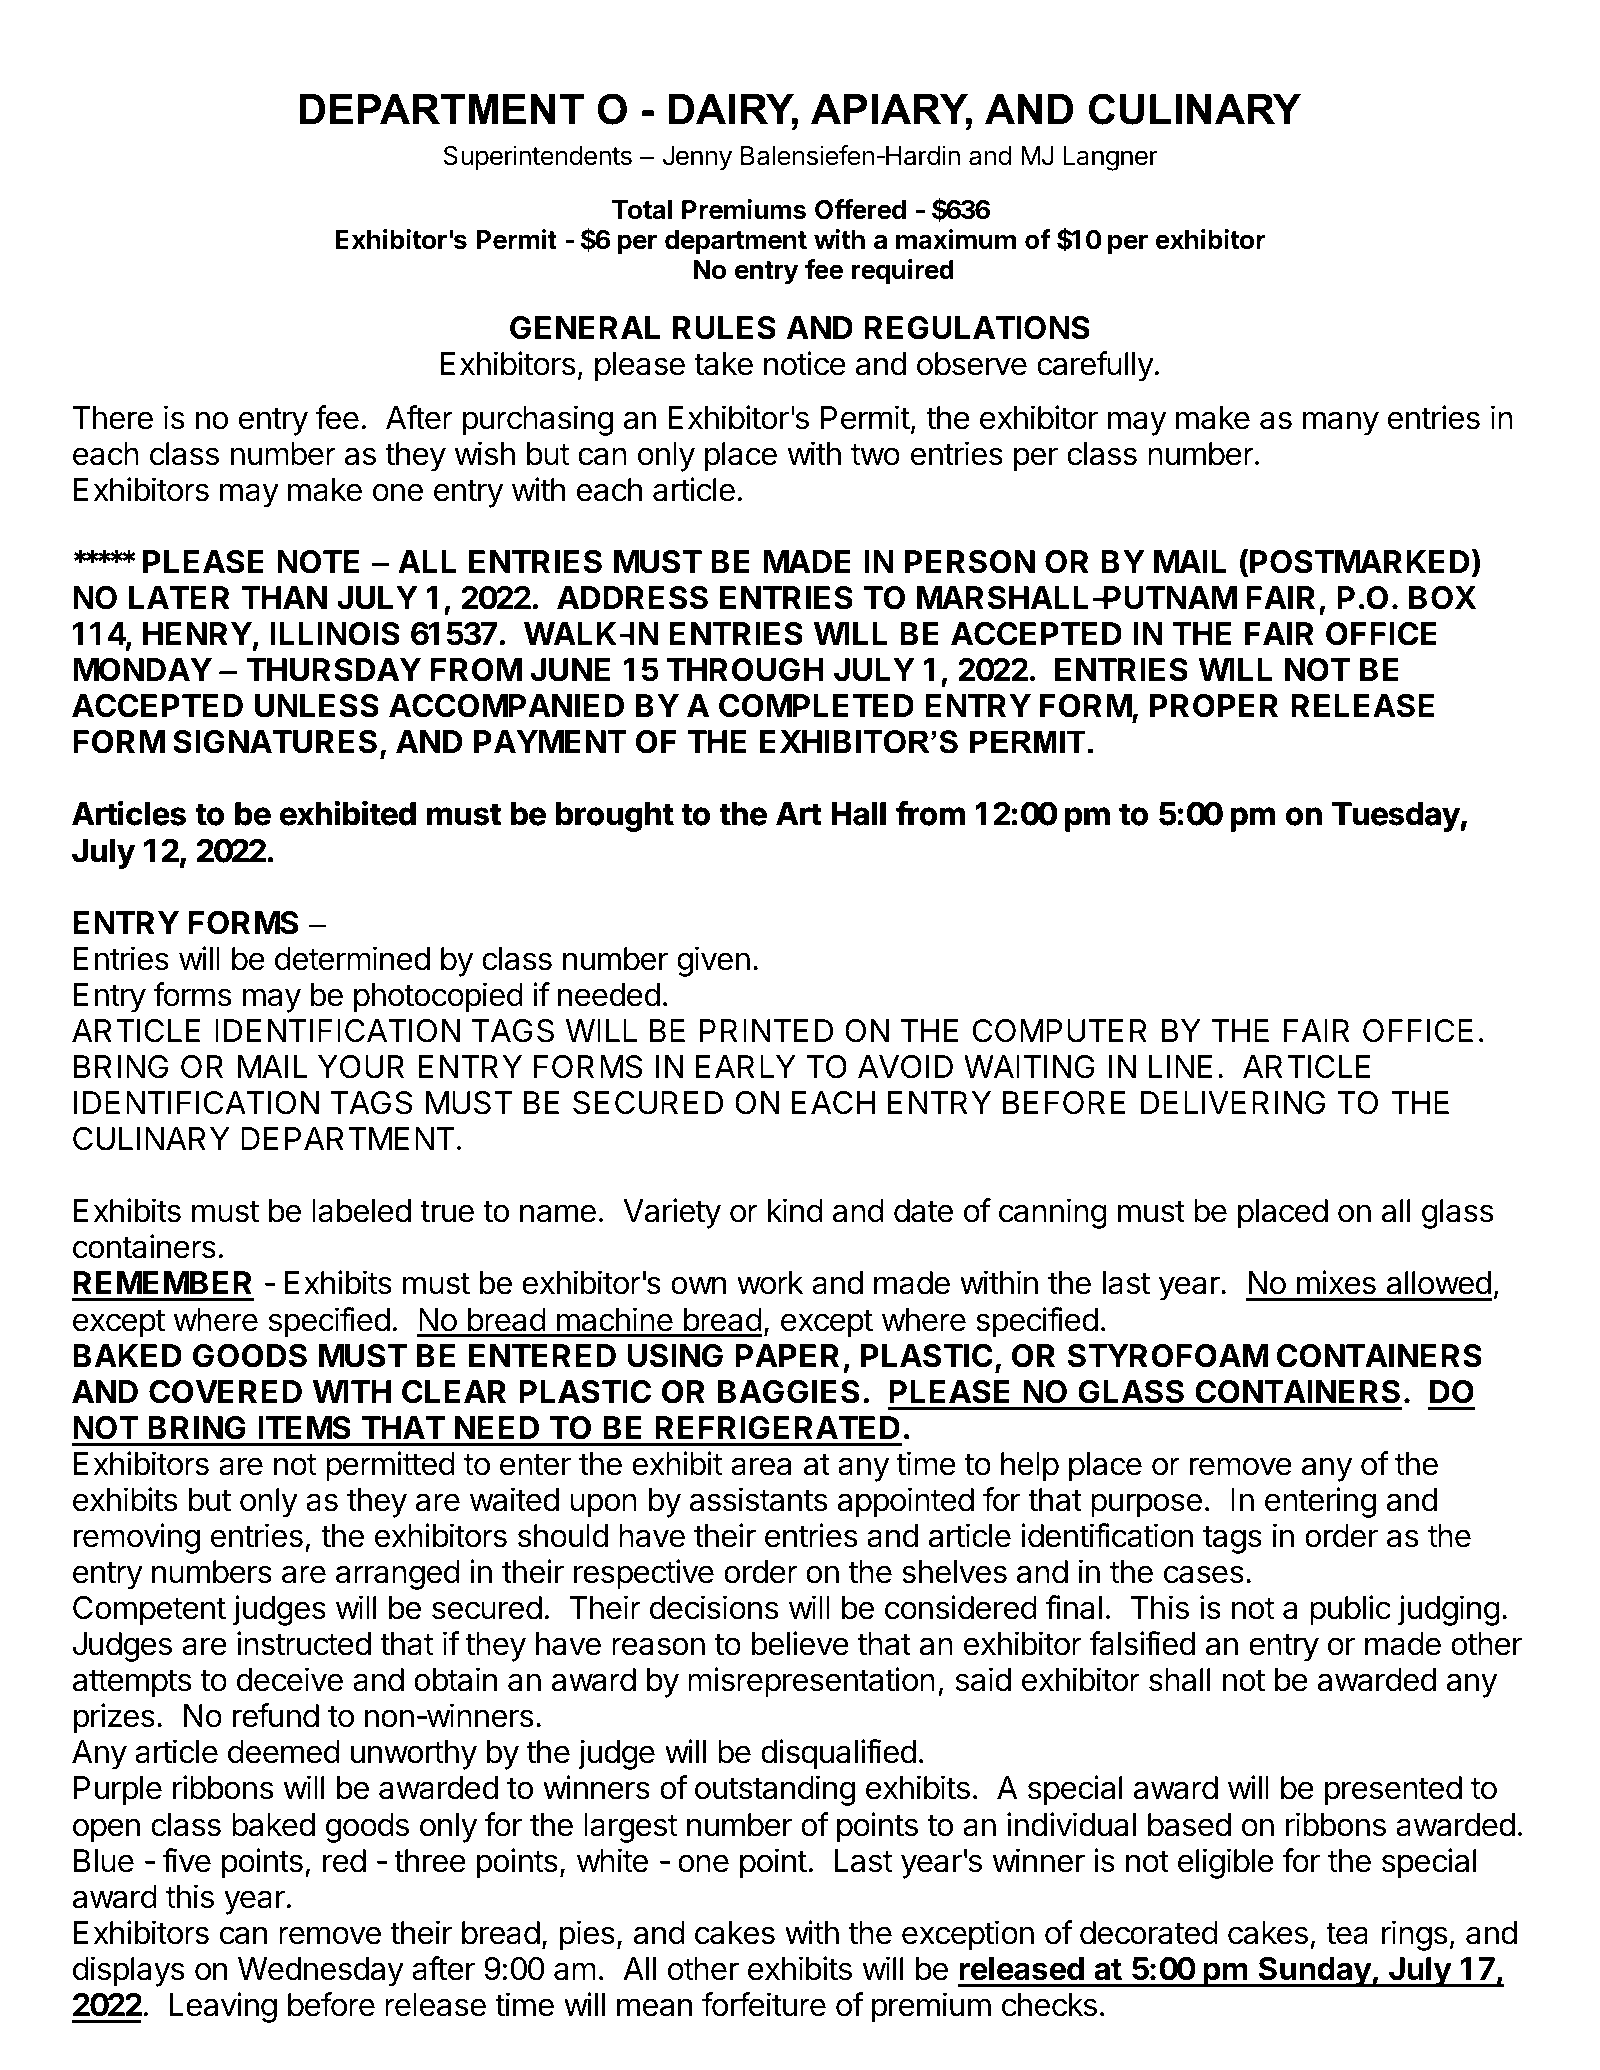  Describe the element at coordinates (764, 2004) in the image. I see `forfeiture` at that location.
